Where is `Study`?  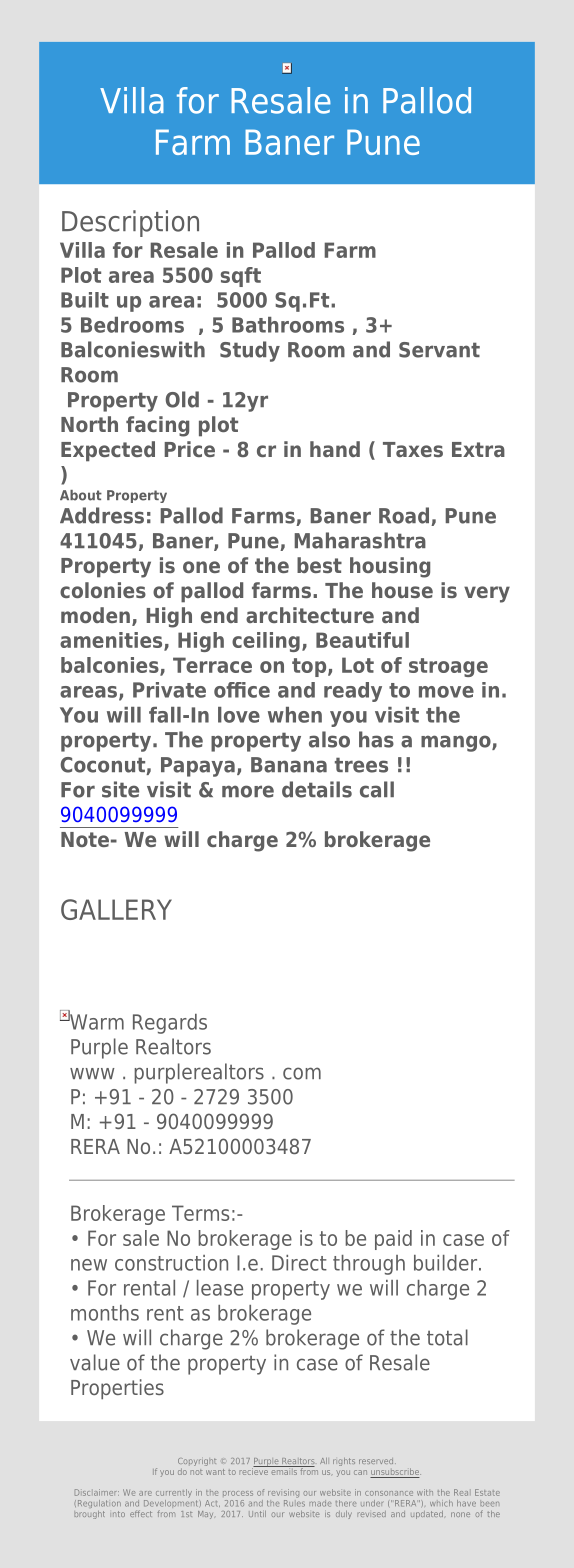 Study is located at coordinates (250, 351).
